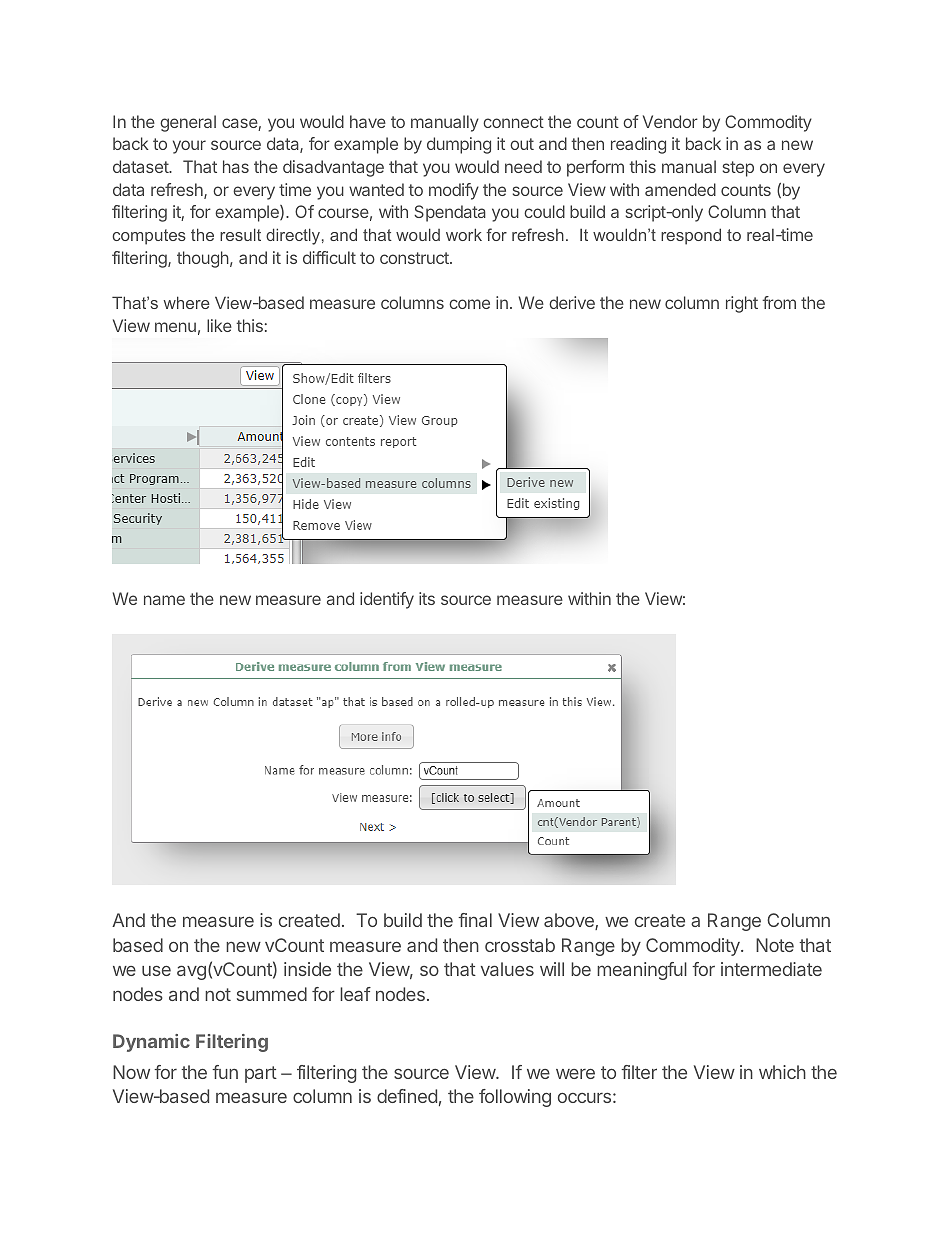  What do you see at coordinates (189, 147) in the screenshot?
I see `your` at bounding box center [189, 147].
